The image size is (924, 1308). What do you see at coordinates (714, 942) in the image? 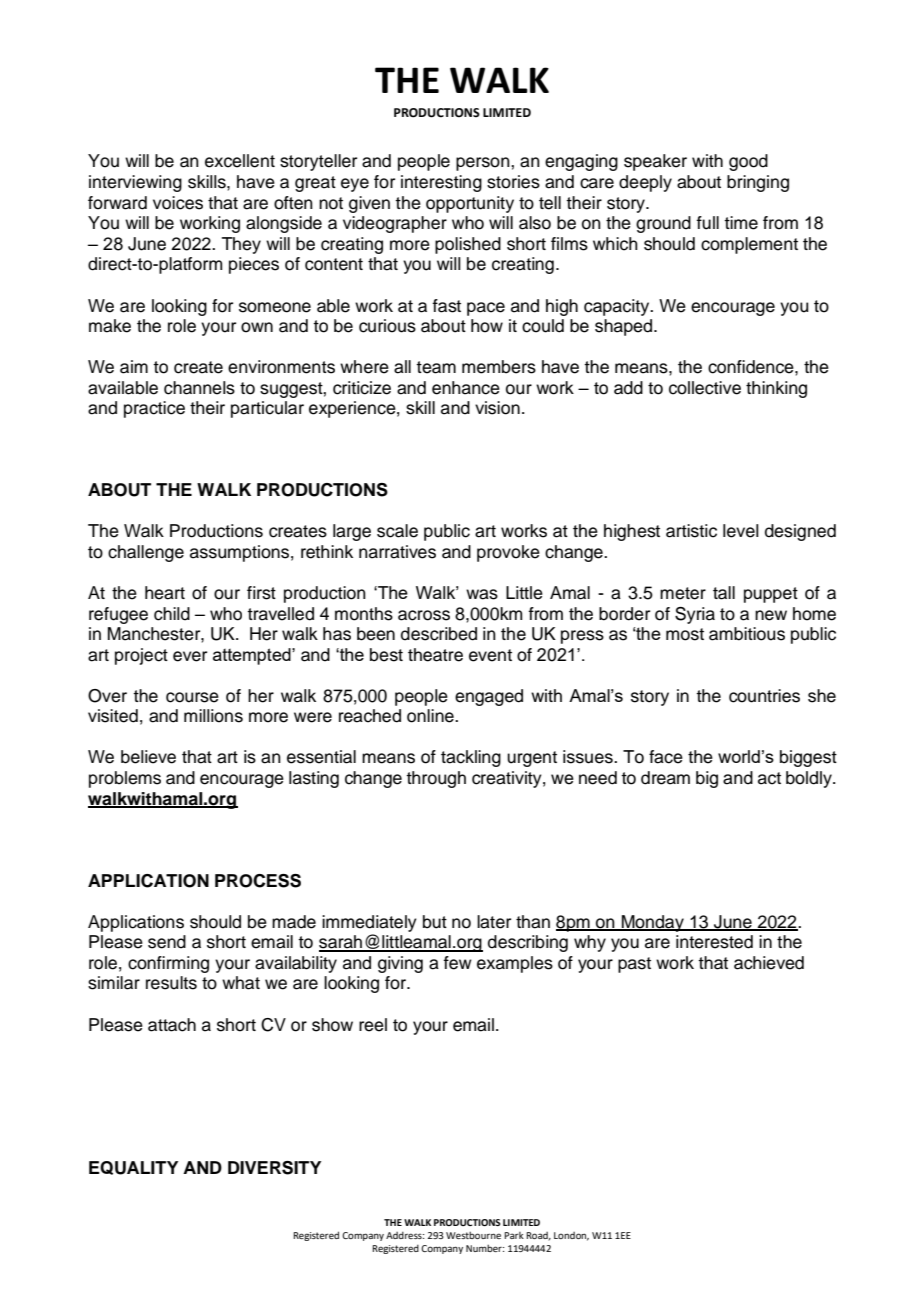
I see `interested` at bounding box center [714, 942].
